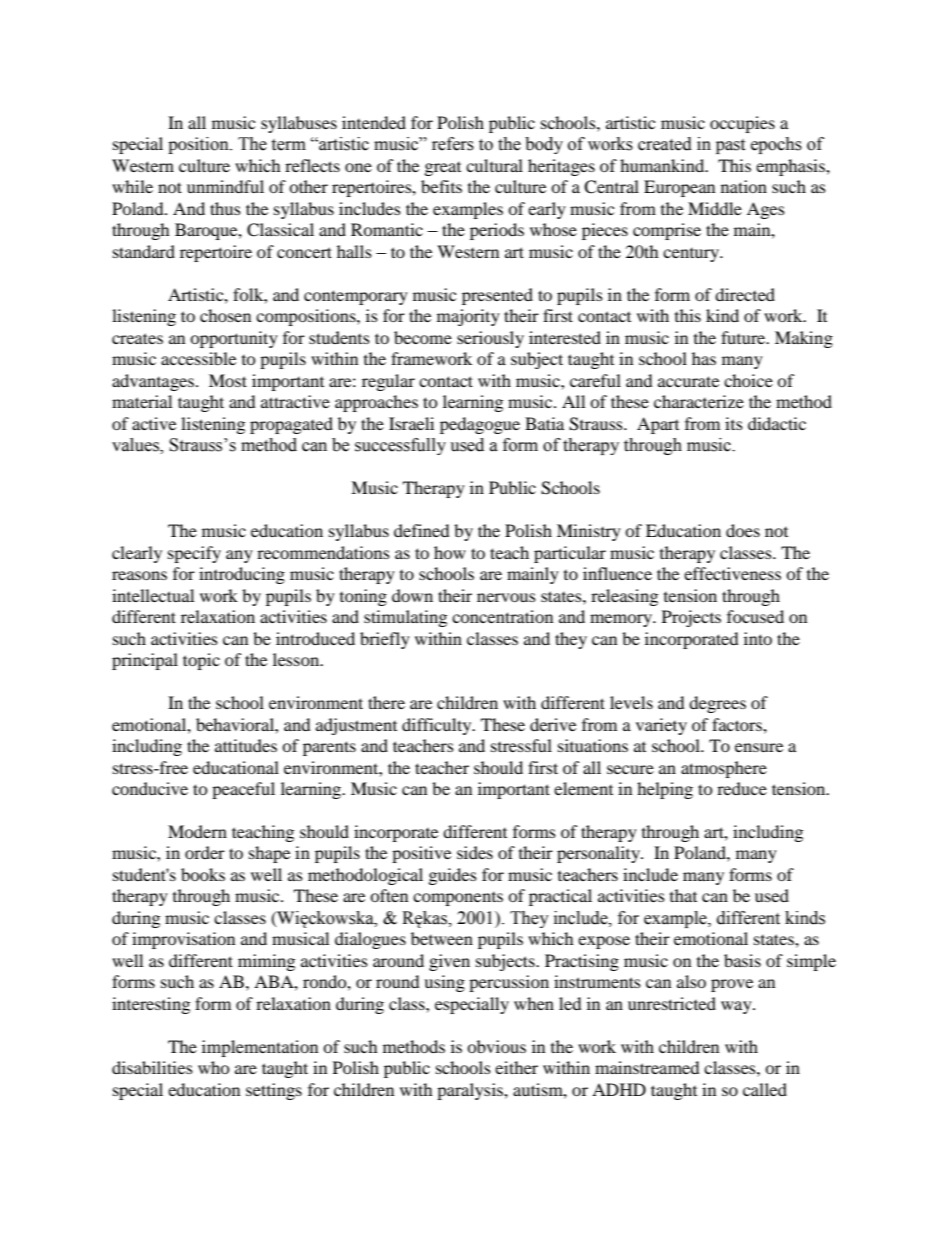 Image resolution: width=952 pixels, height=1233 pixels. Describe the element at coordinates (260, 1048) in the document. I see `implementation` at that location.
